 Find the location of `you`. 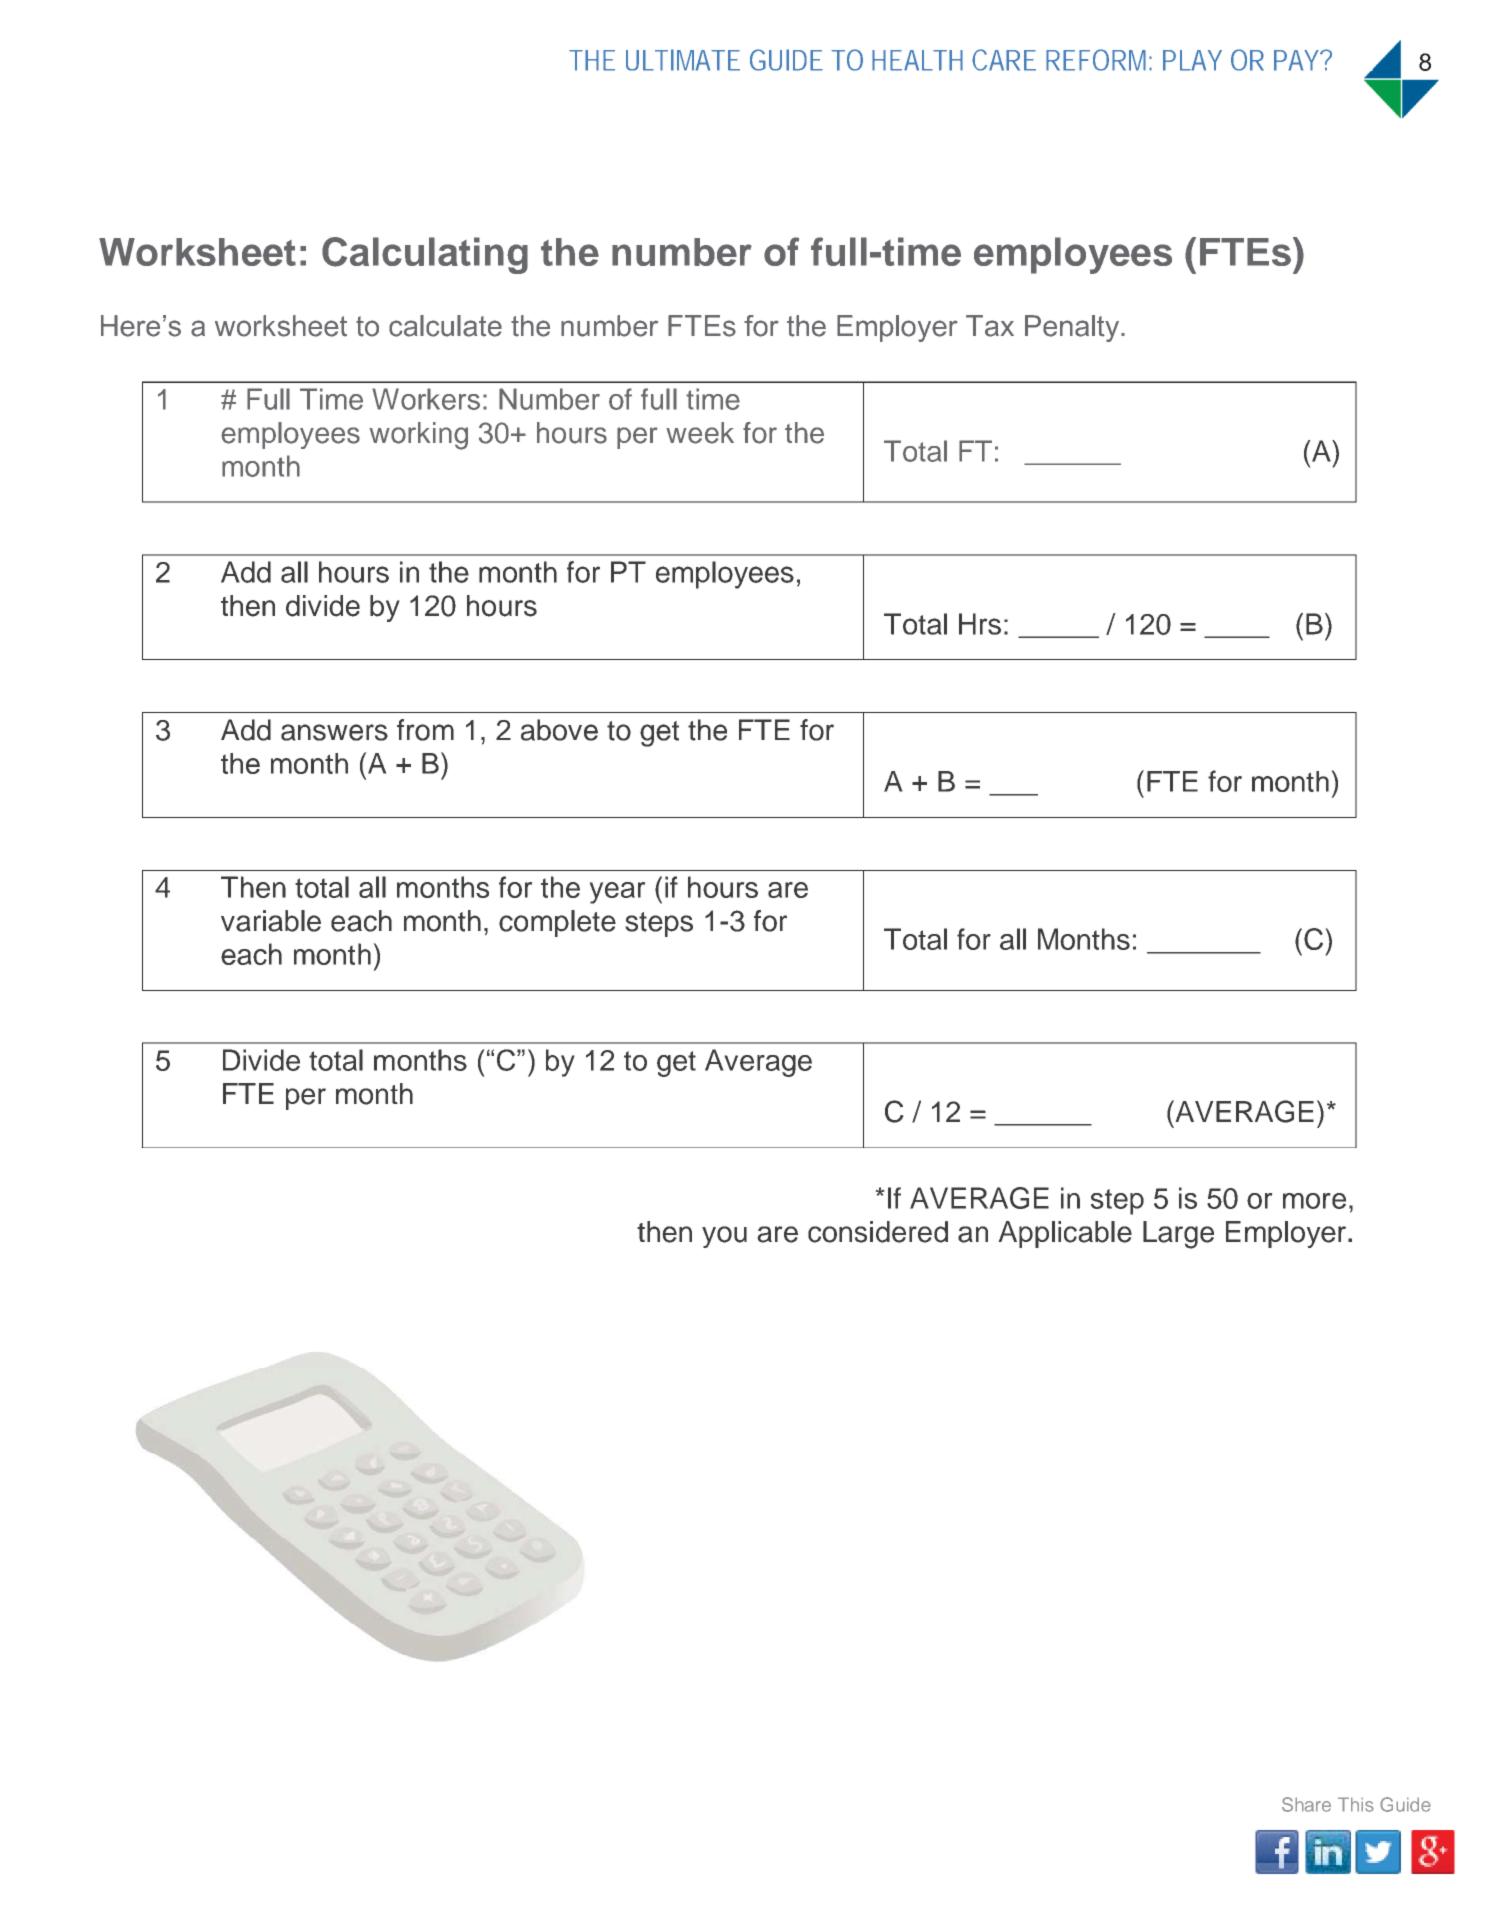

you is located at coordinates (724, 1237).
